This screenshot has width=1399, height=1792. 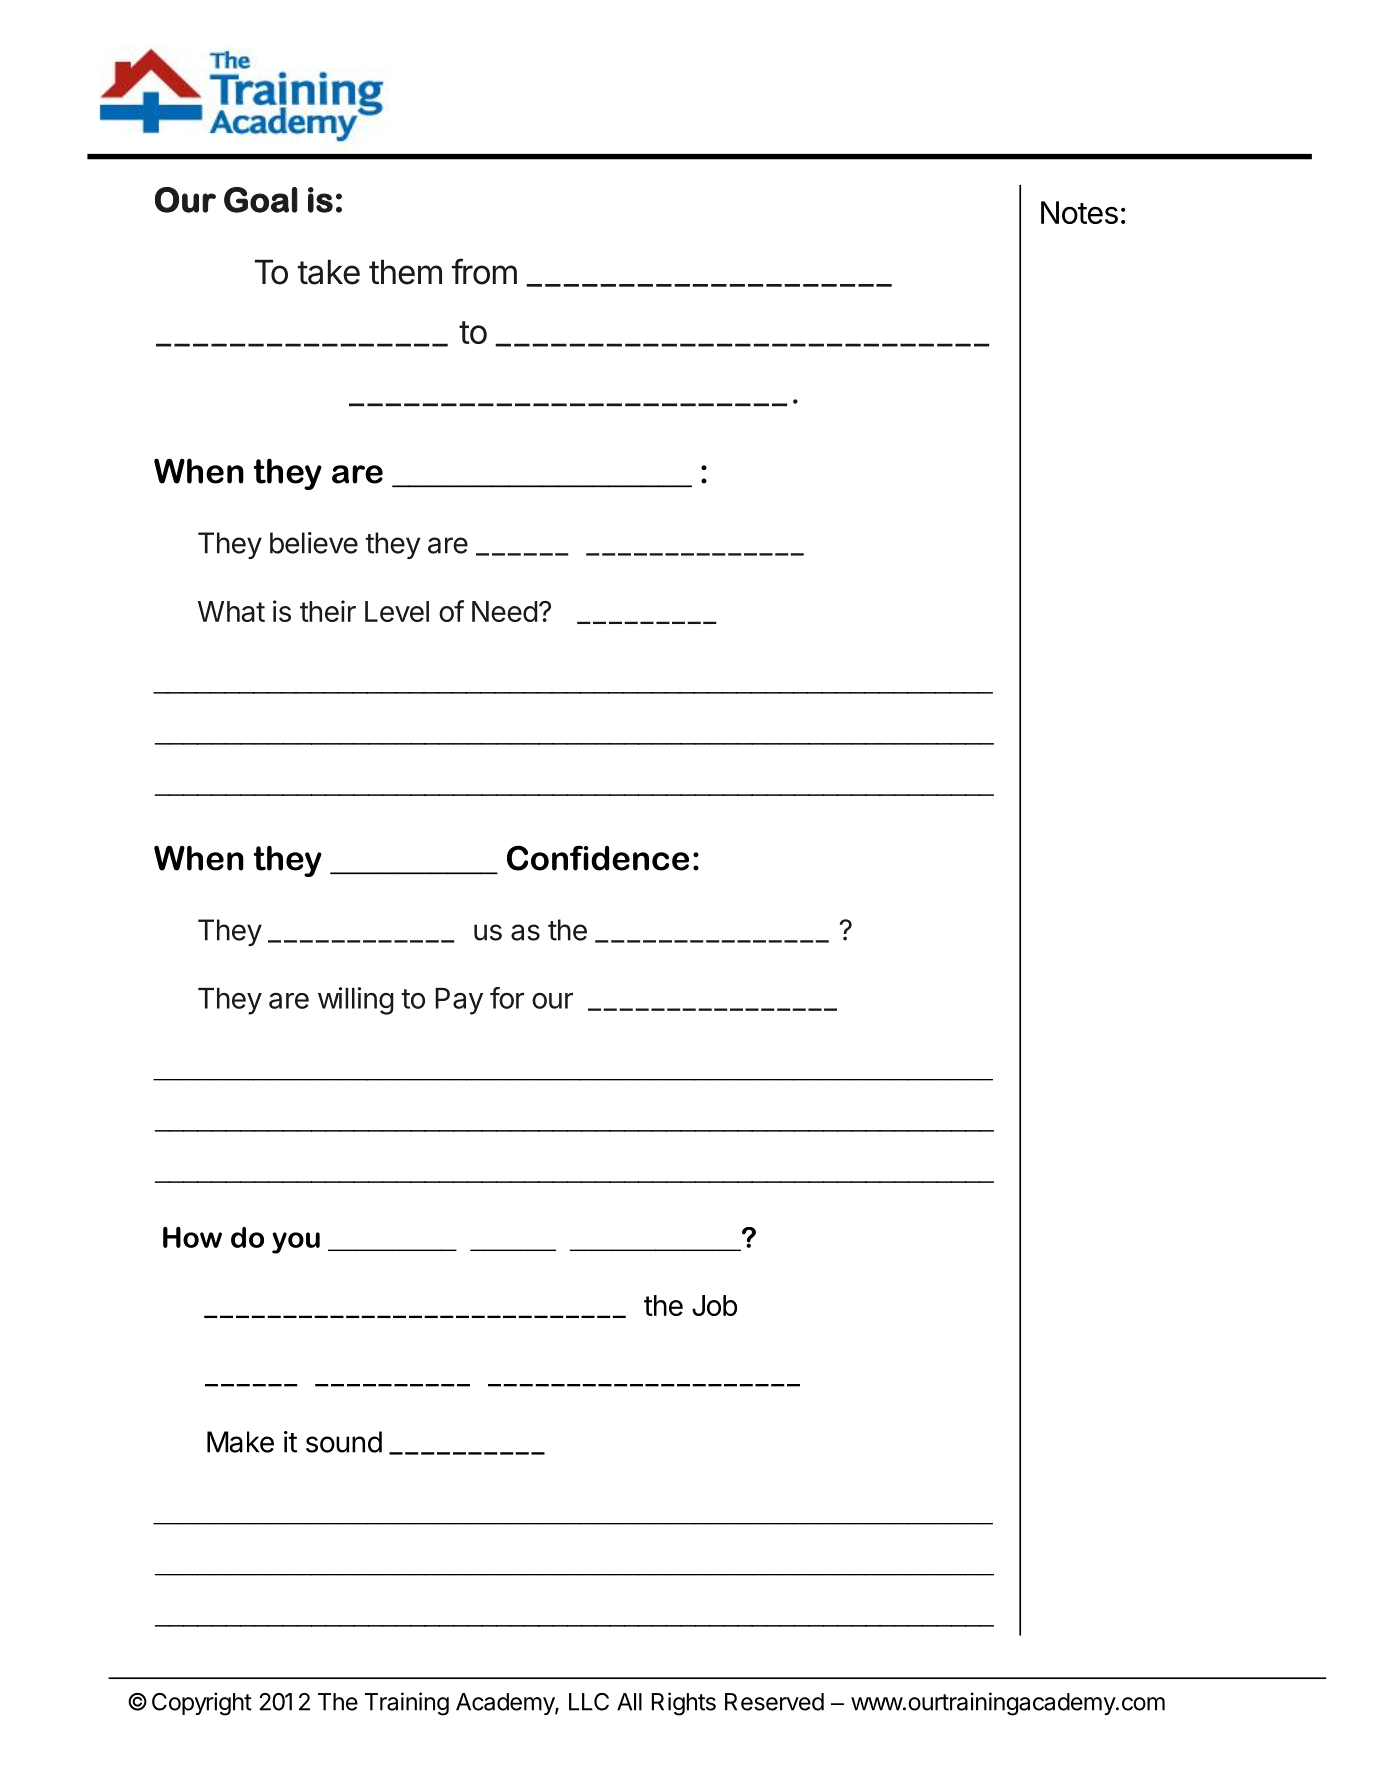 What do you see at coordinates (328, 611) in the screenshot?
I see `their` at bounding box center [328, 611].
